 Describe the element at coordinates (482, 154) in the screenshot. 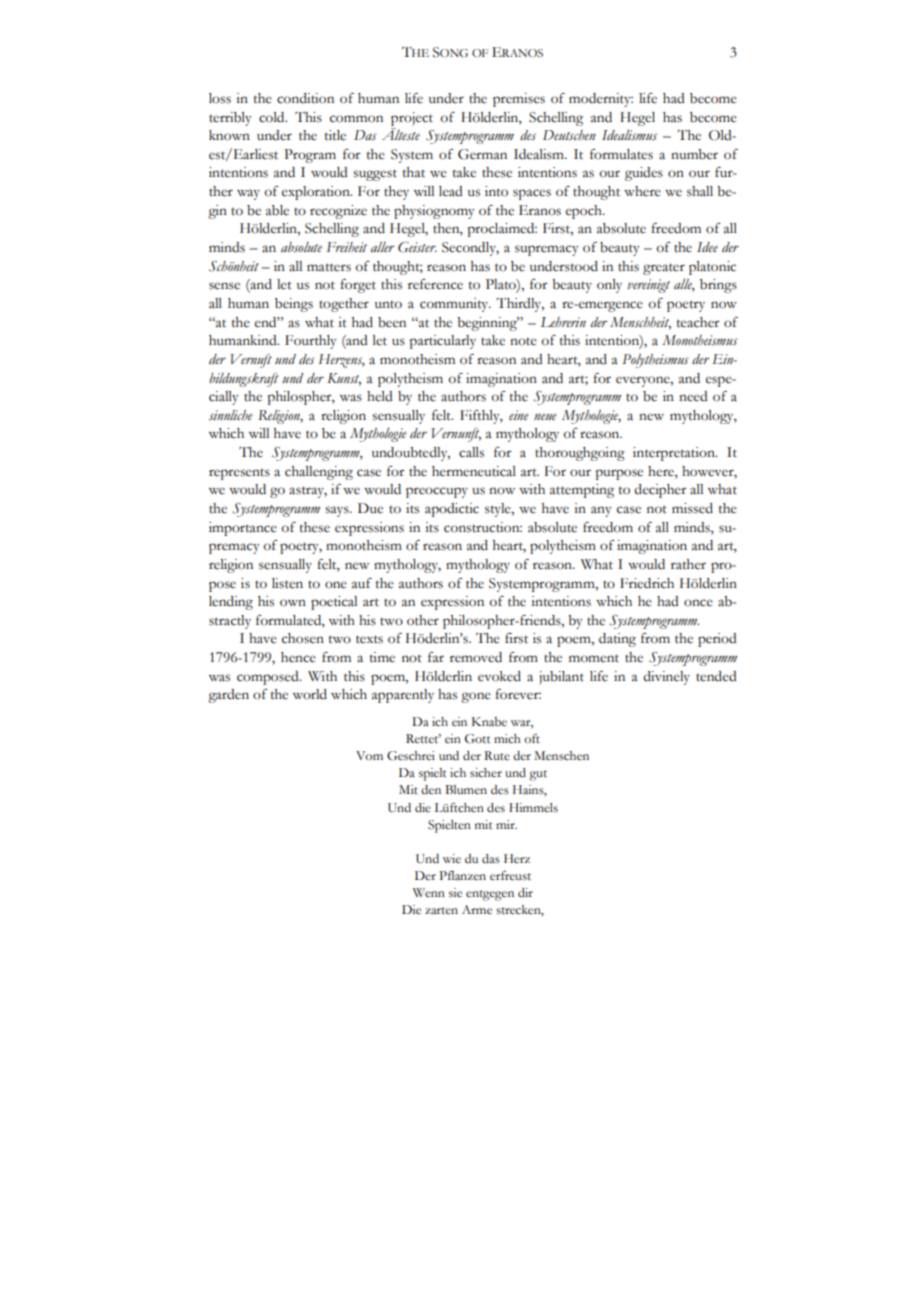

I see `German` at that location.
